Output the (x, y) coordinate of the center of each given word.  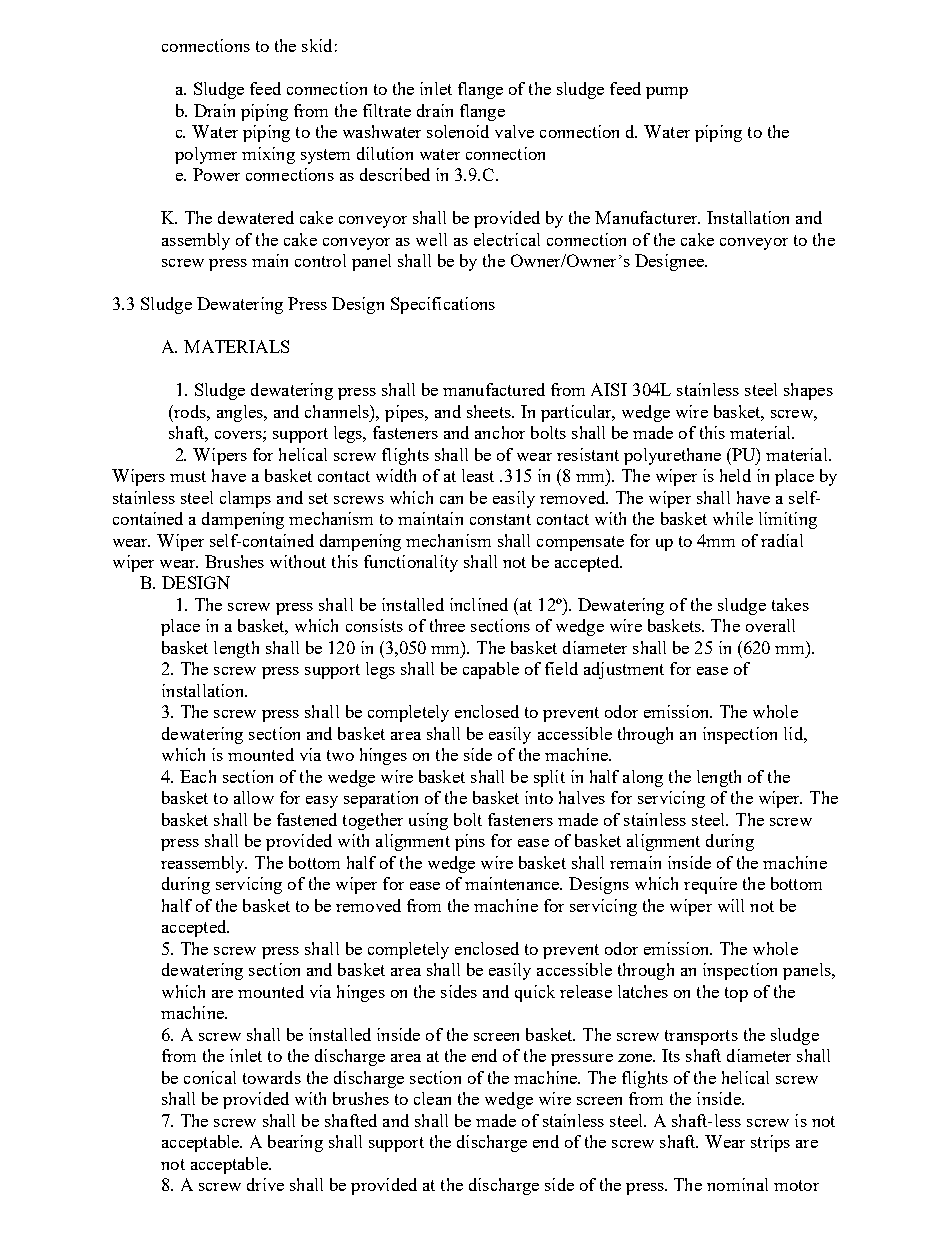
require (710, 885)
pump (667, 93)
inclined (479, 604)
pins (470, 842)
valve (514, 131)
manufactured (494, 389)
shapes (808, 391)
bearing (295, 1143)
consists (374, 625)
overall (770, 625)
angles (241, 413)
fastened (307, 819)
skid (317, 45)
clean (432, 1098)
